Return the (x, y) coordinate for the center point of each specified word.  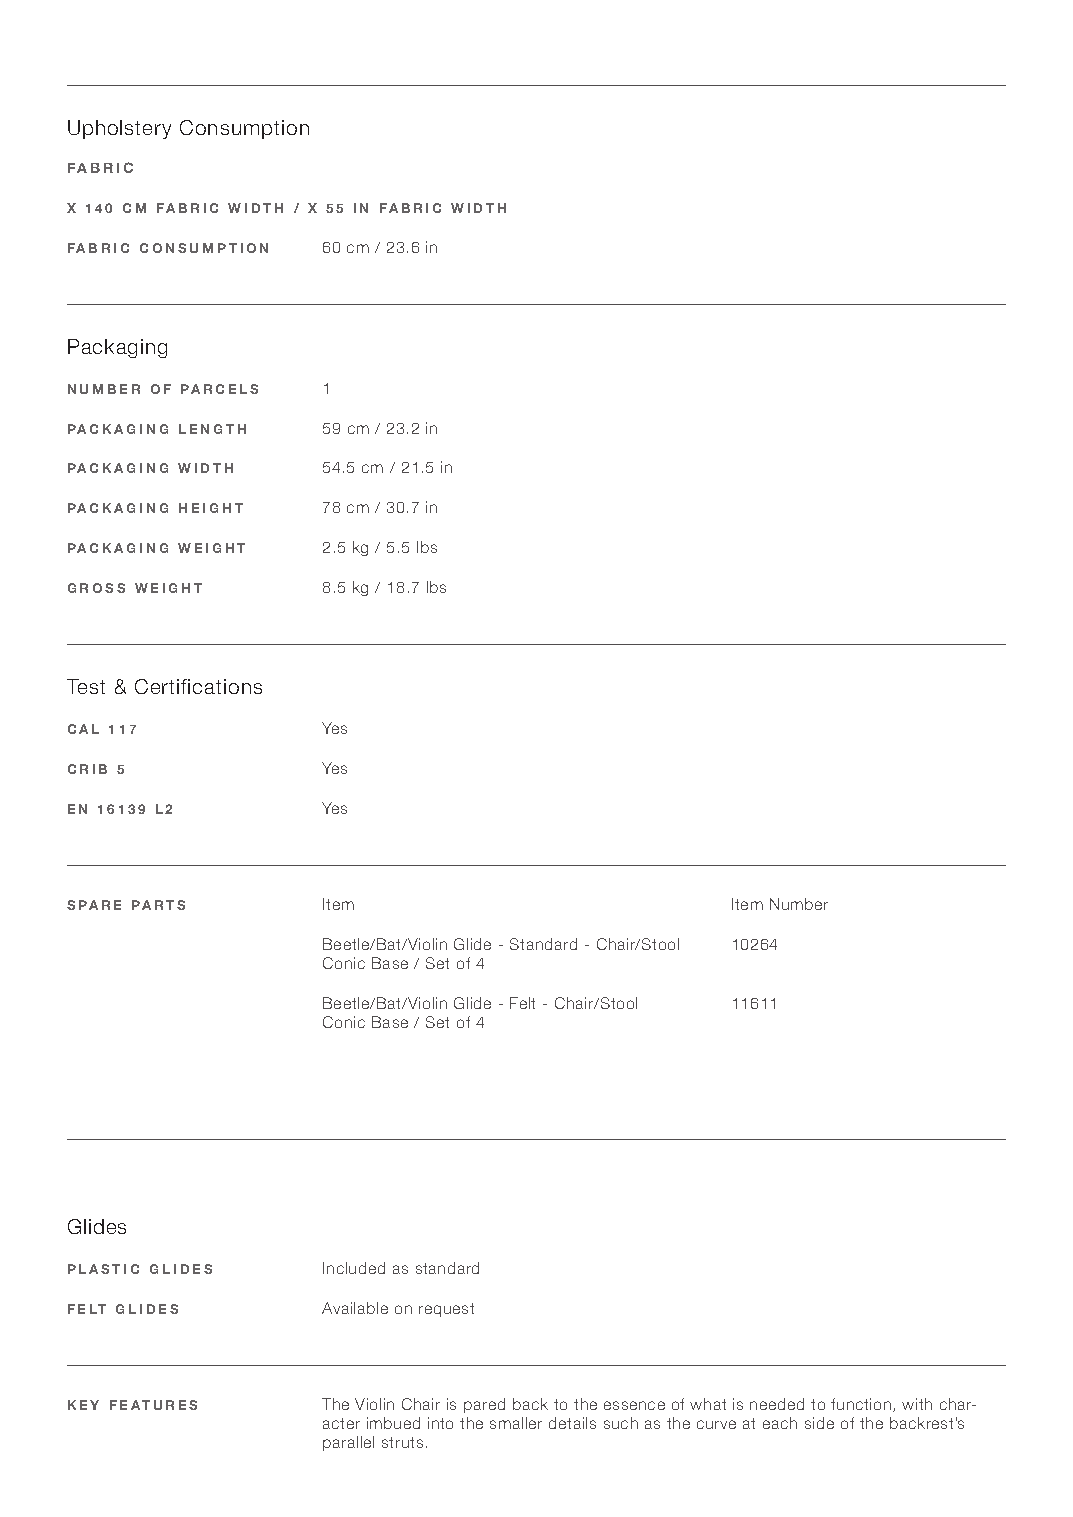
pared (484, 1405)
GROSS (96, 588)
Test (86, 686)
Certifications (198, 686)
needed (777, 1404)
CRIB (87, 769)
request (446, 1310)
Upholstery (119, 129)
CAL (83, 729)
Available (355, 1308)
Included (354, 1268)
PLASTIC (103, 1269)
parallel (348, 1443)
